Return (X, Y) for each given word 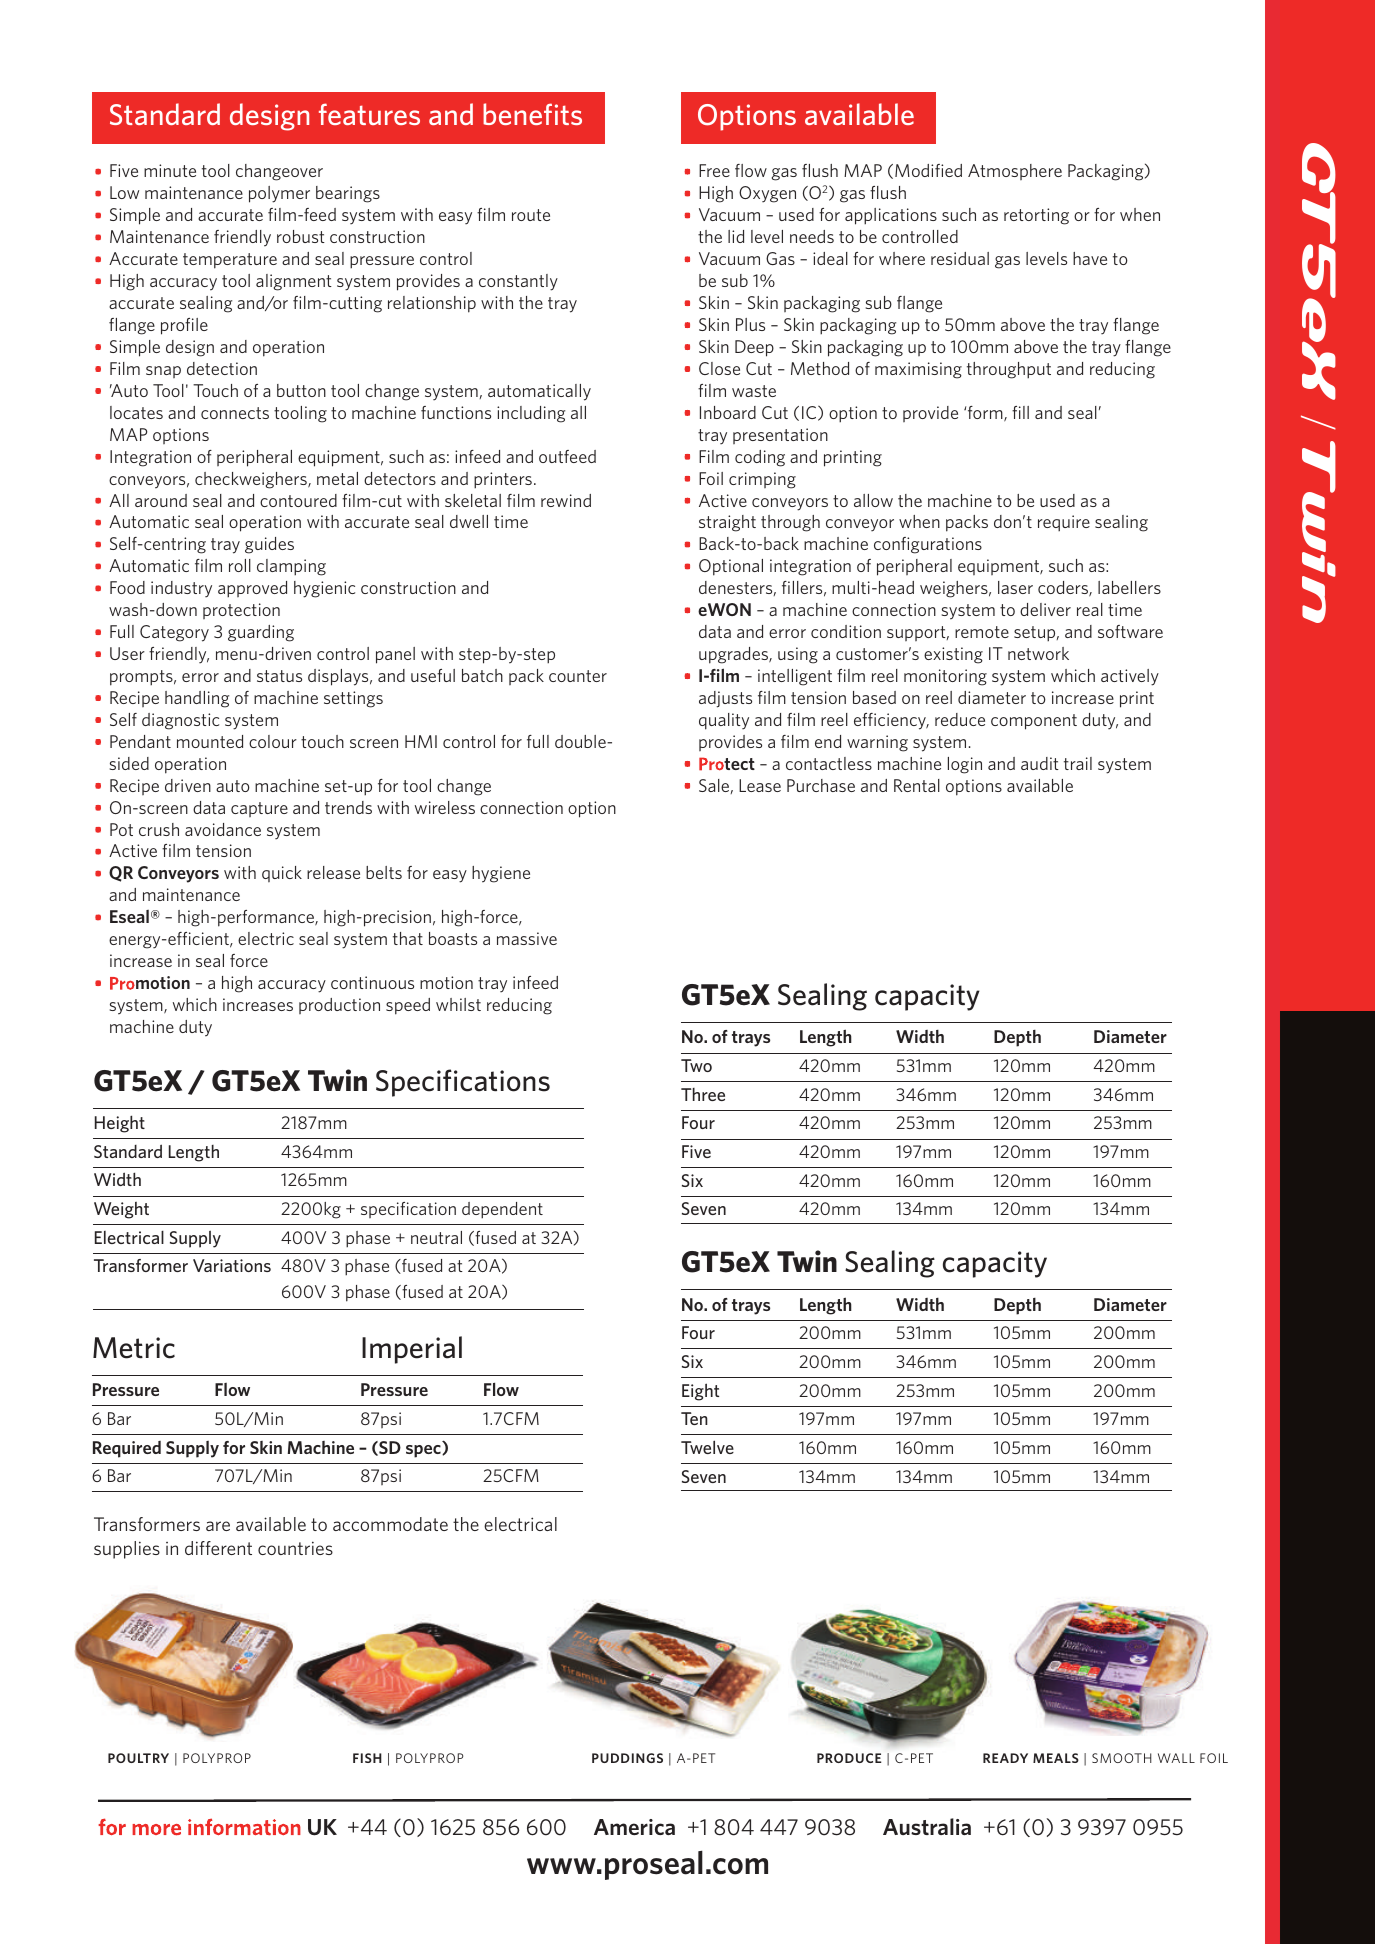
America (634, 1827)
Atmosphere (1015, 172)
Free (714, 170)
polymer (279, 194)
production (339, 1006)
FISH (367, 1758)
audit (1040, 763)
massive (527, 938)
